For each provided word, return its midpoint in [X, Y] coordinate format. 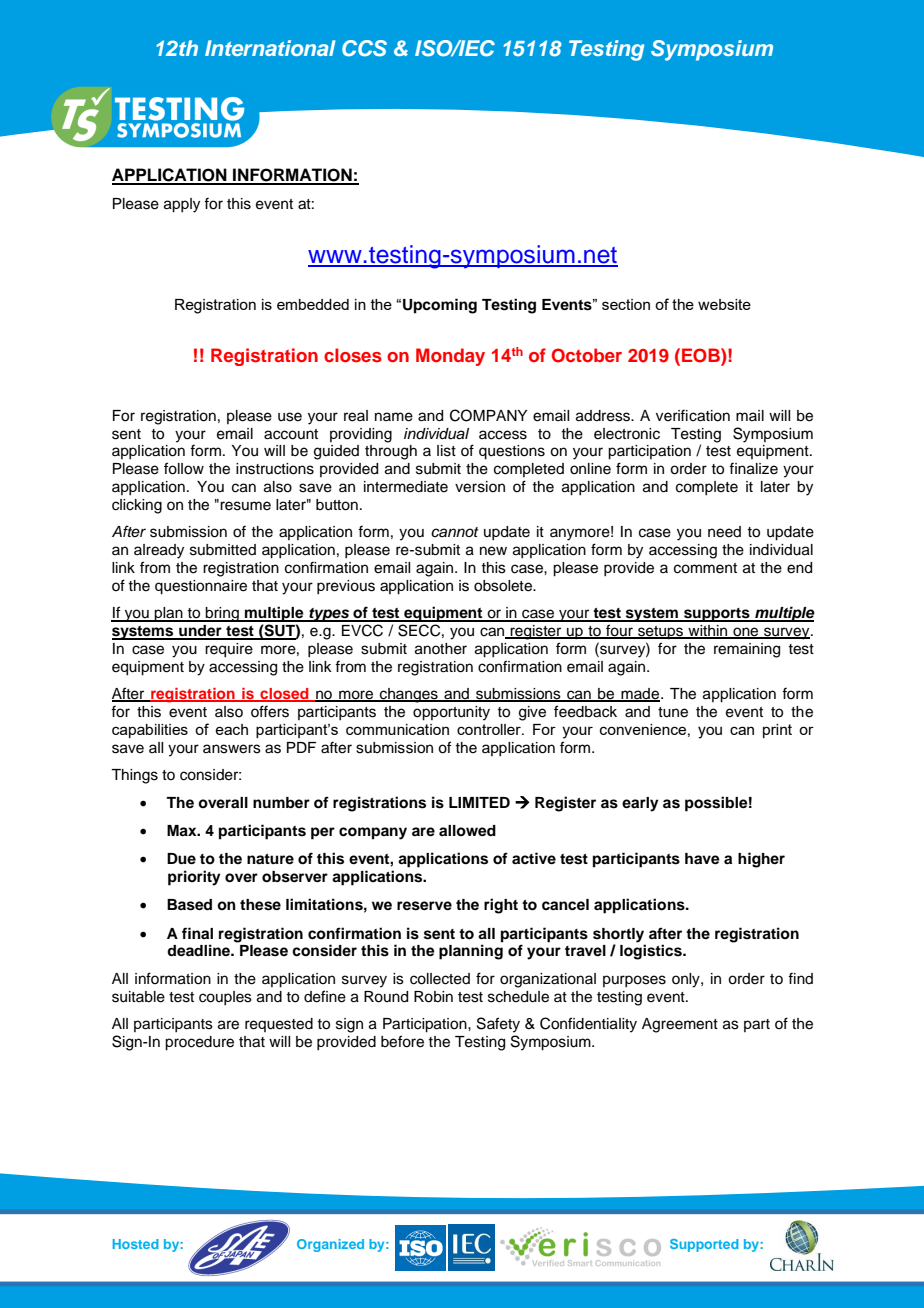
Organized [330, 1245]
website [724, 304]
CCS [364, 48]
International [270, 48]
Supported [704, 1245]
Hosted [135, 1244]
